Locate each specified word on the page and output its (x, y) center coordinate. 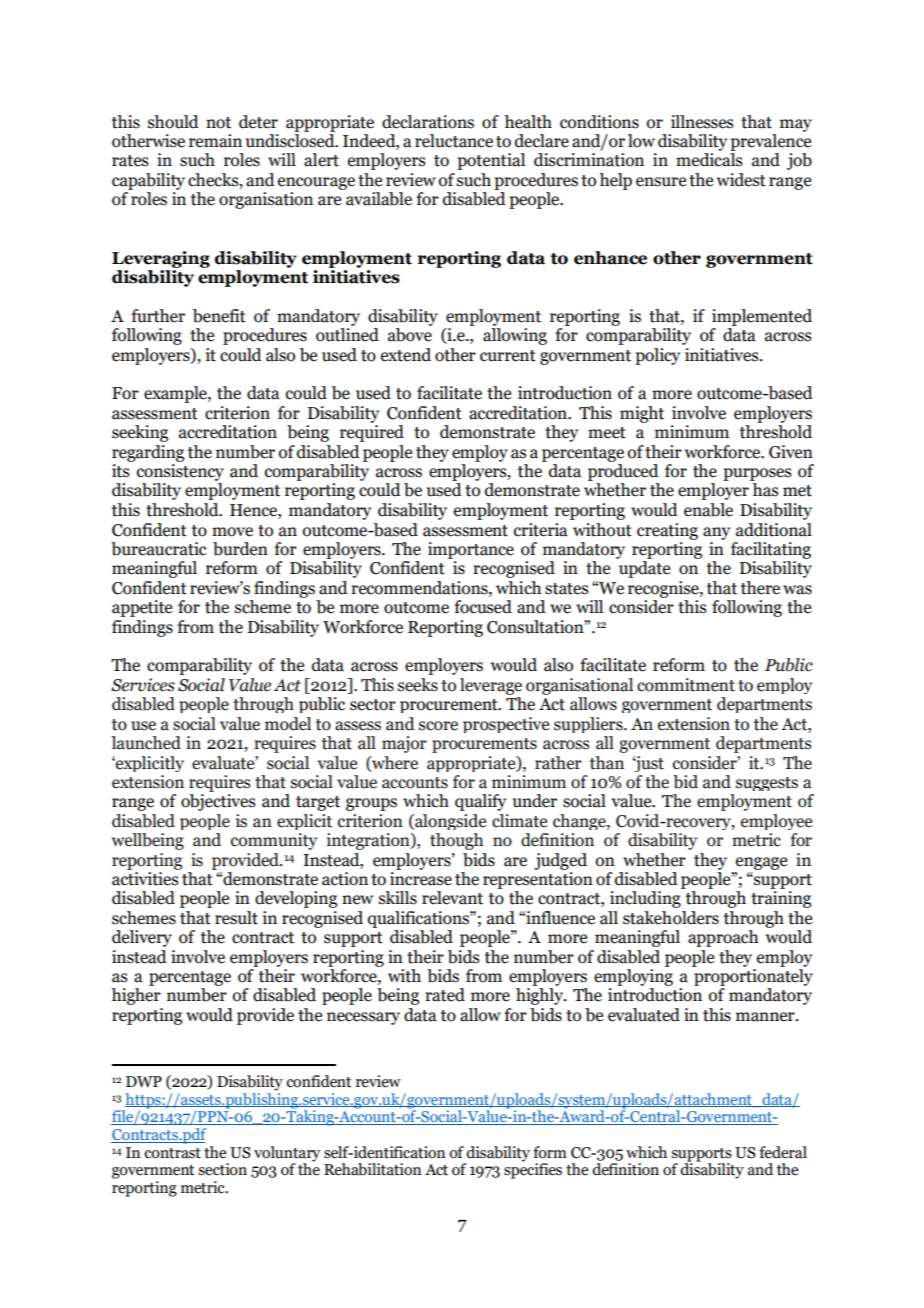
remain (215, 141)
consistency (180, 472)
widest (741, 180)
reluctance (454, 141)
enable (708, 510)
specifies (533, 1170)
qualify (480, 802)
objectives (218, 802)
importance (471, 550)
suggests (767, 784)
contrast (172, 1153)
